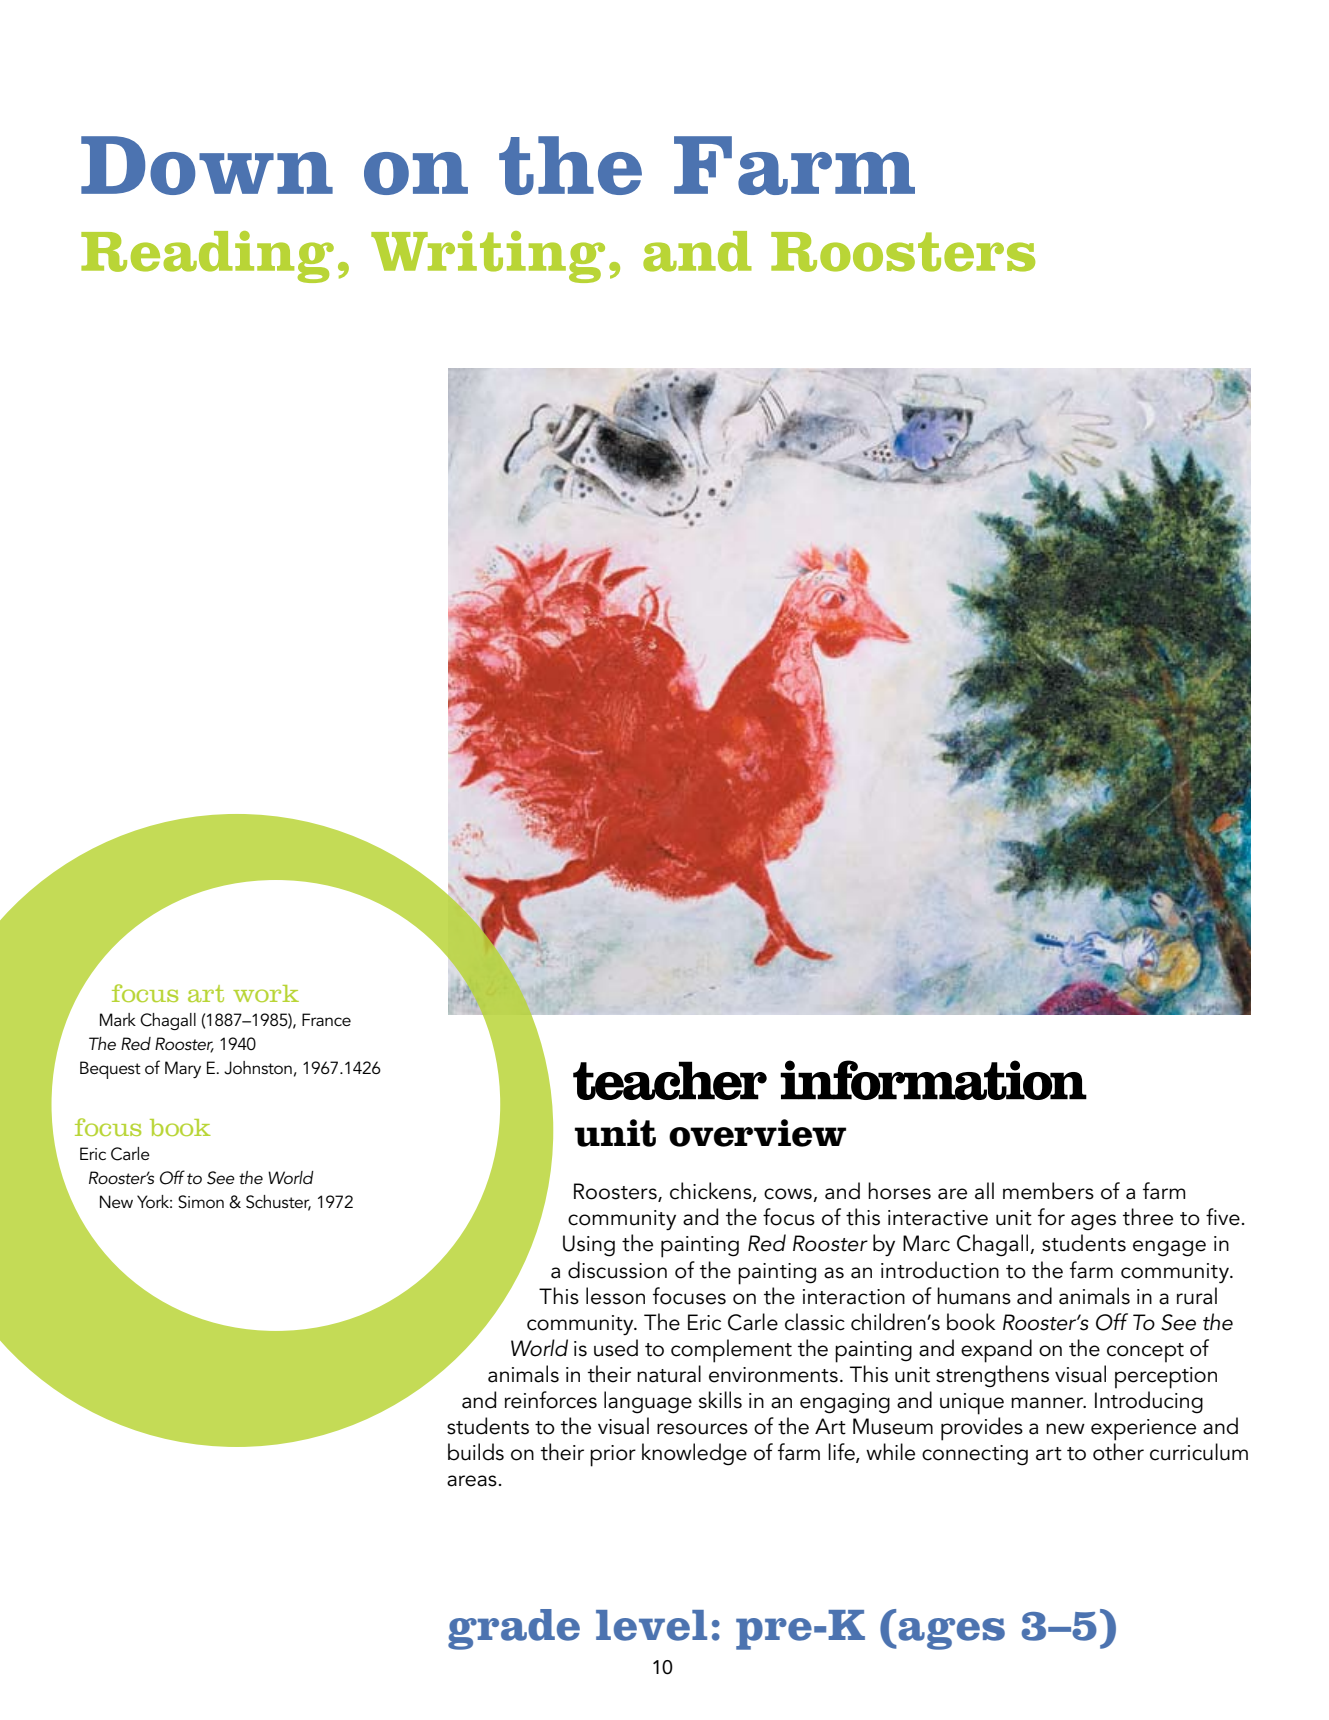 This document has width=1329, height=1720. I want to click on France, so click(326, 1019).
